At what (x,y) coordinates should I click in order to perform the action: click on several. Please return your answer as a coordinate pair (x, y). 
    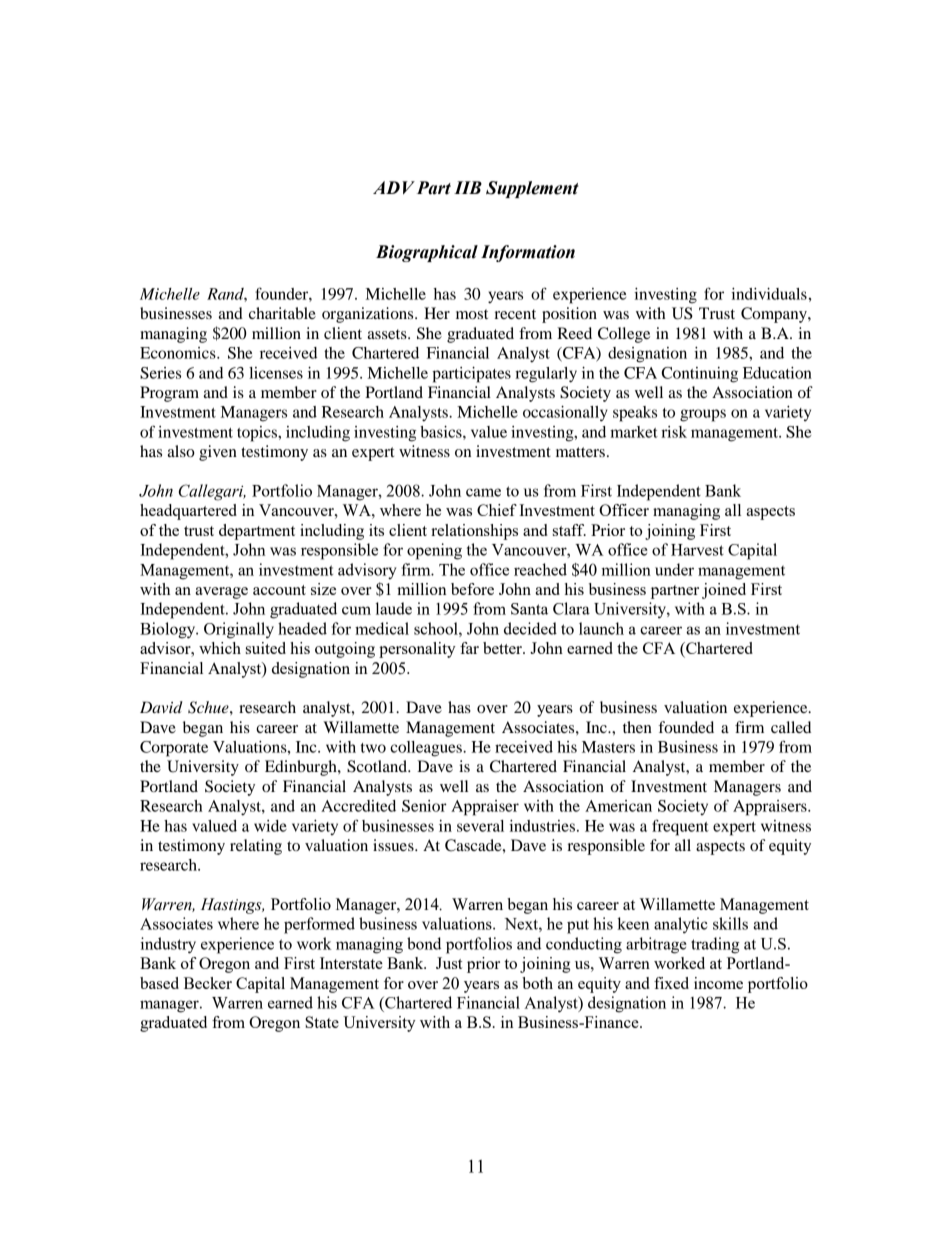
    Looking at the image, I should click on (480, 826).
